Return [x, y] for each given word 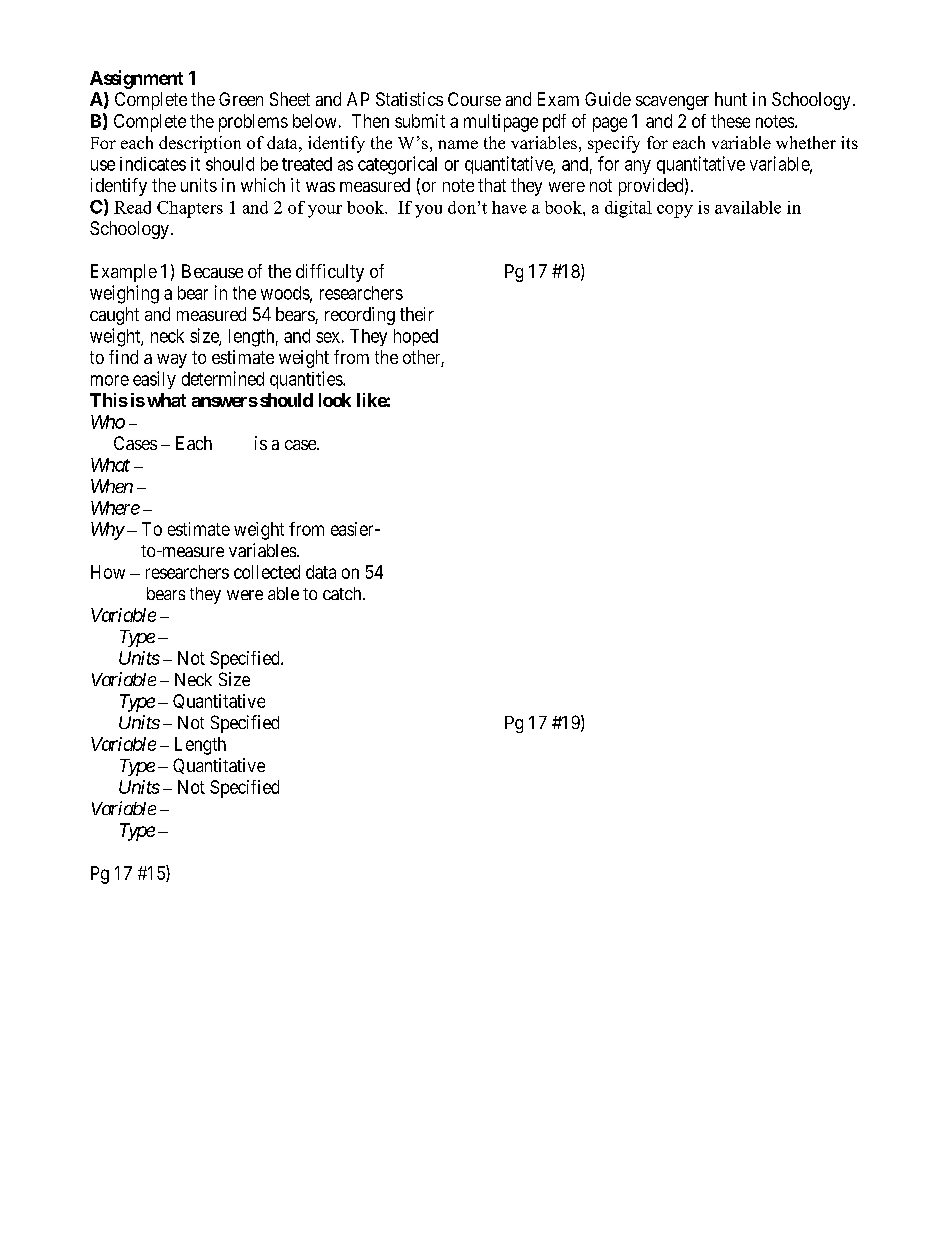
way [172, 361]
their [417, 314]
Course [474, 99]
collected [267, 572]
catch [343, 593]
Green [241, 99]
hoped [416, 337]
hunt [731, 99]
